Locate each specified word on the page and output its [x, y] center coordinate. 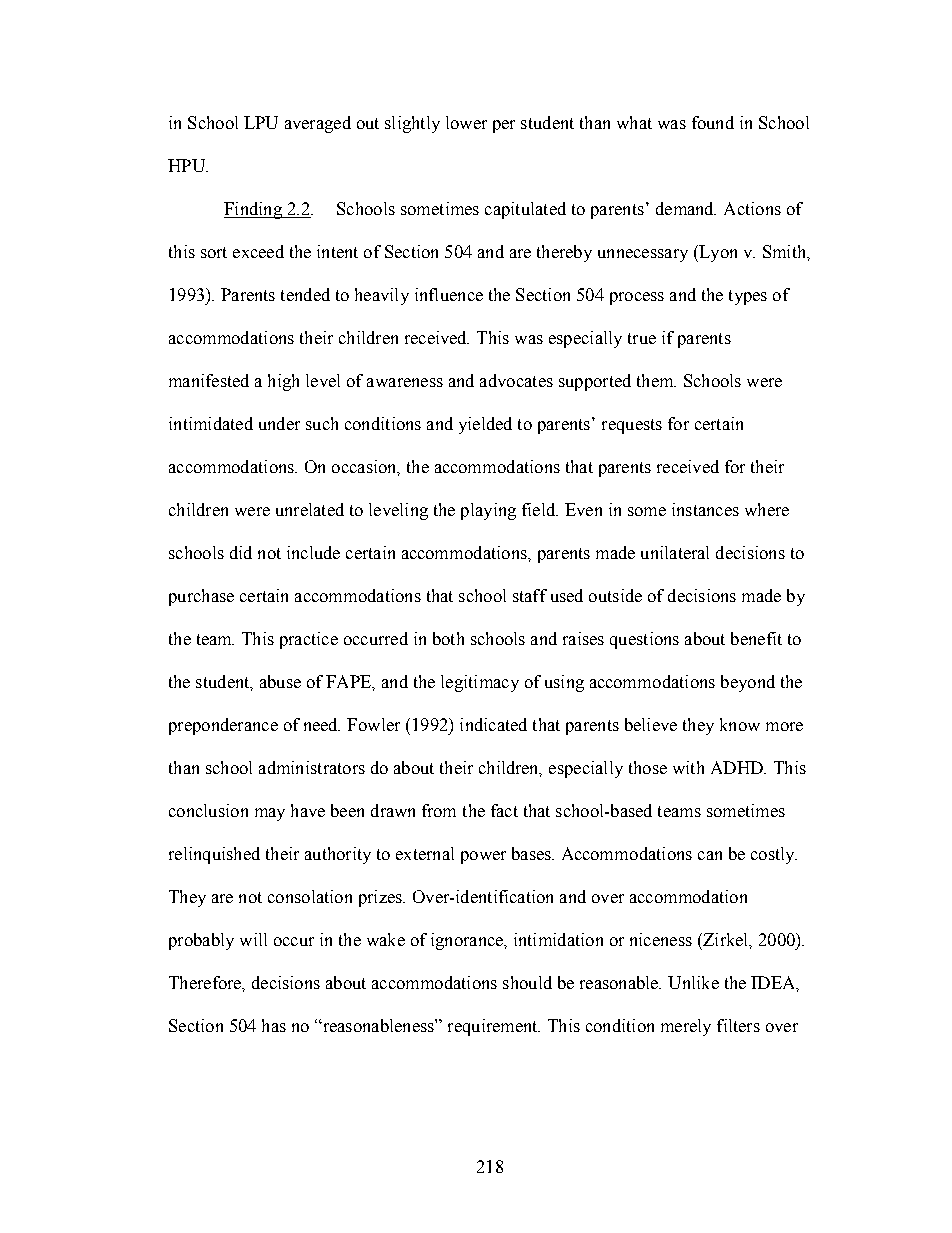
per [504, 126]
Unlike [693, 982]
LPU [261, 122]
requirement [494, 1027]
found [713, 122]
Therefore [206, 983]
